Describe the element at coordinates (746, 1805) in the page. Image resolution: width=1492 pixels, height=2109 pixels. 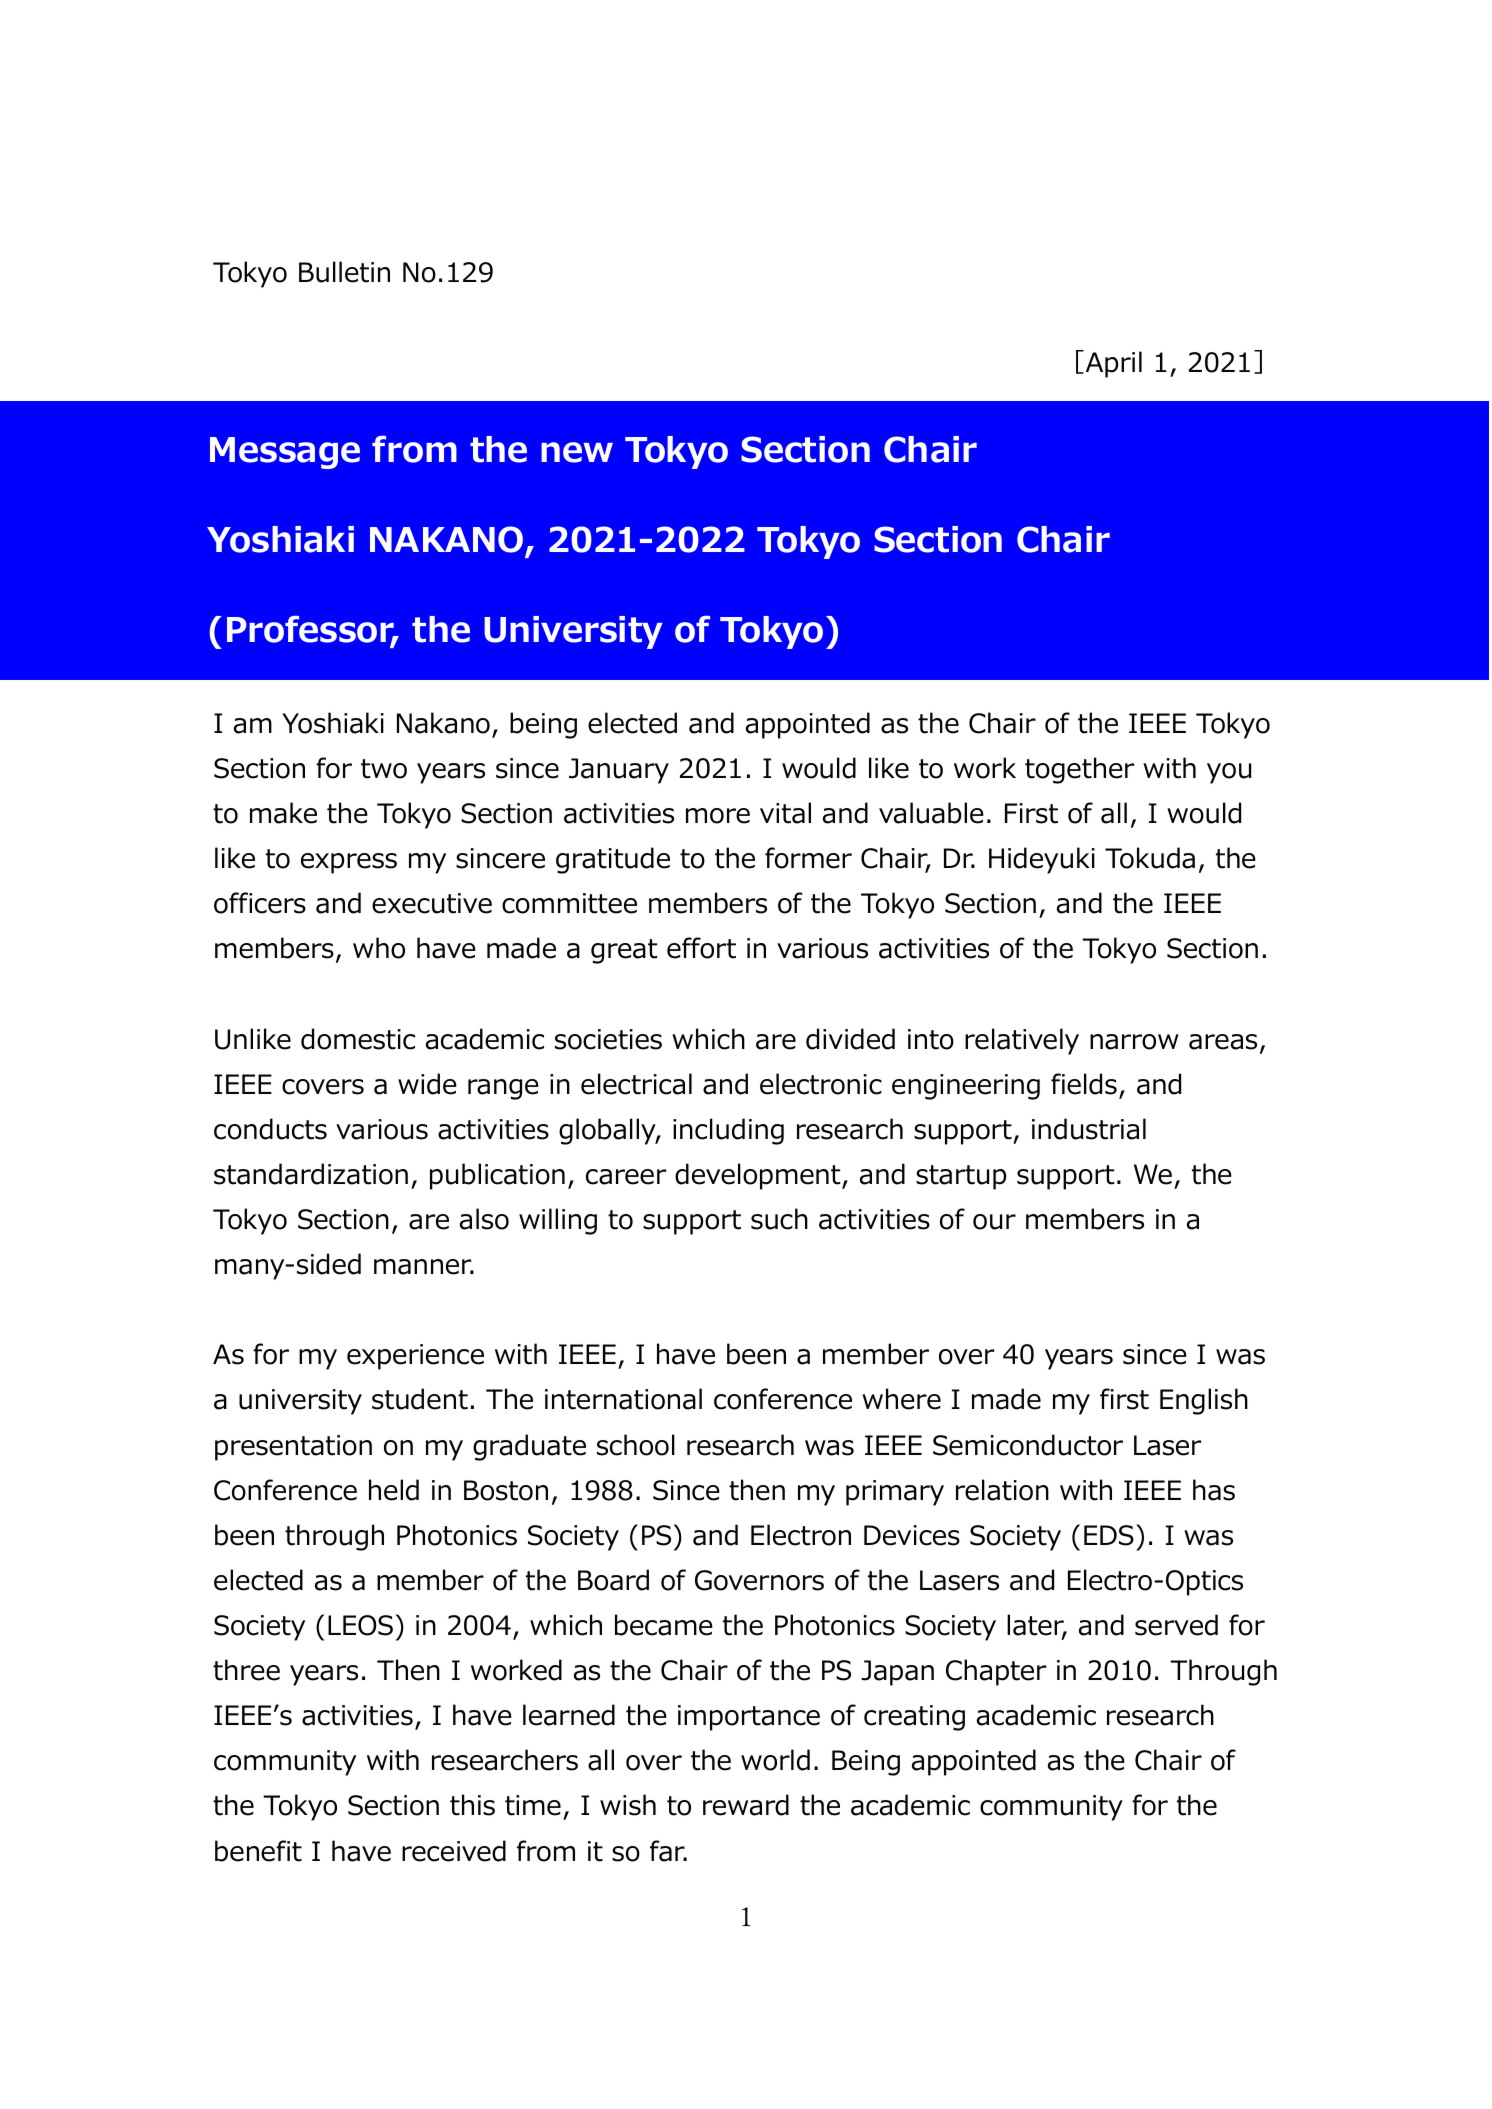
I see `reward` at that location.
